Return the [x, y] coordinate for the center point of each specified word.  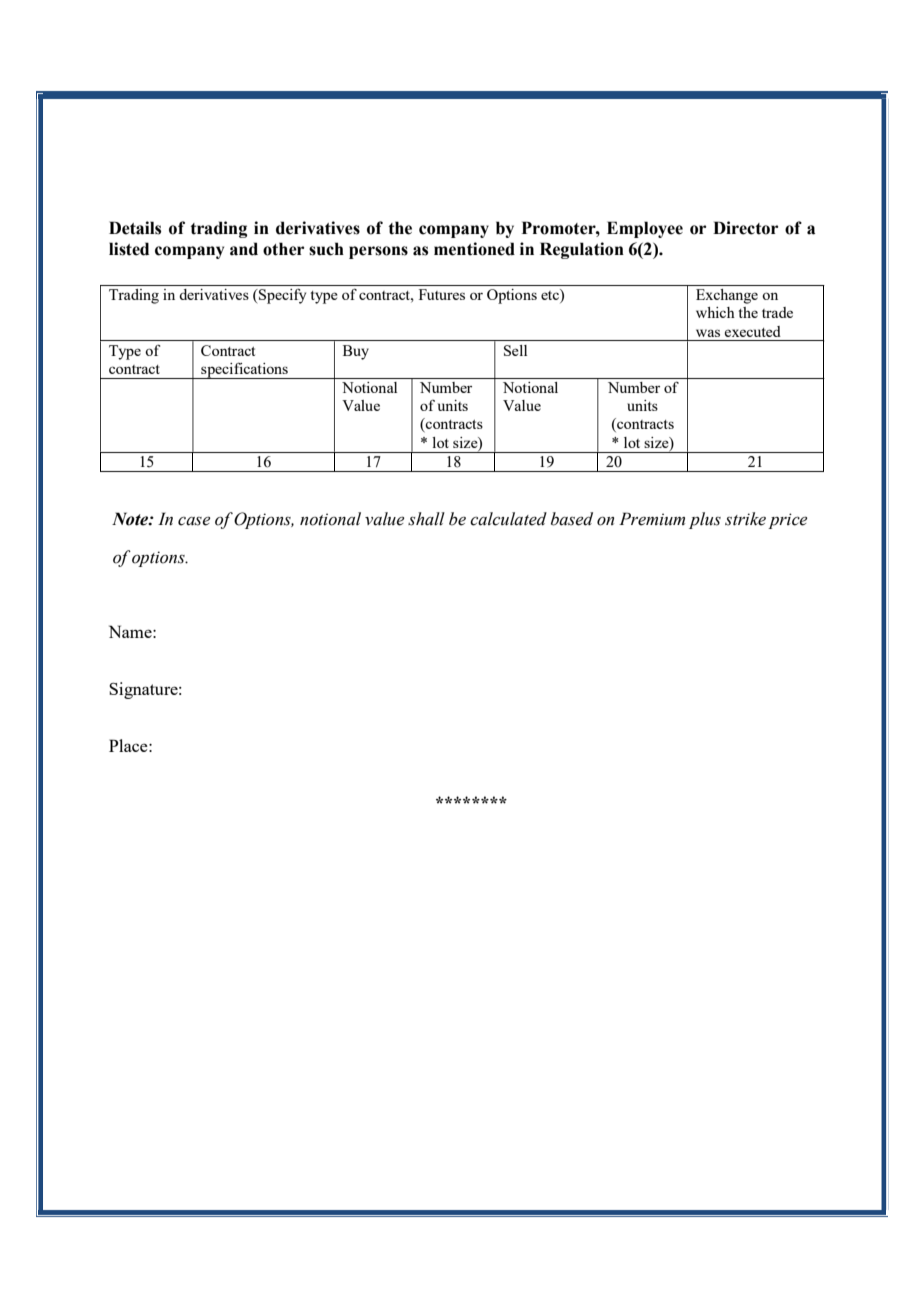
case [194, 521]
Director [745, 228]
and [244, 249]
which [715, 312]
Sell [515, 350]
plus [705, 520]
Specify [281, 296]
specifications [244, 370]
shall [426, 519]
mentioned [474, 249]
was [708, 333]
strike [745, 519]
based [572, 519]
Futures [442, 294]
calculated [508, 519]
